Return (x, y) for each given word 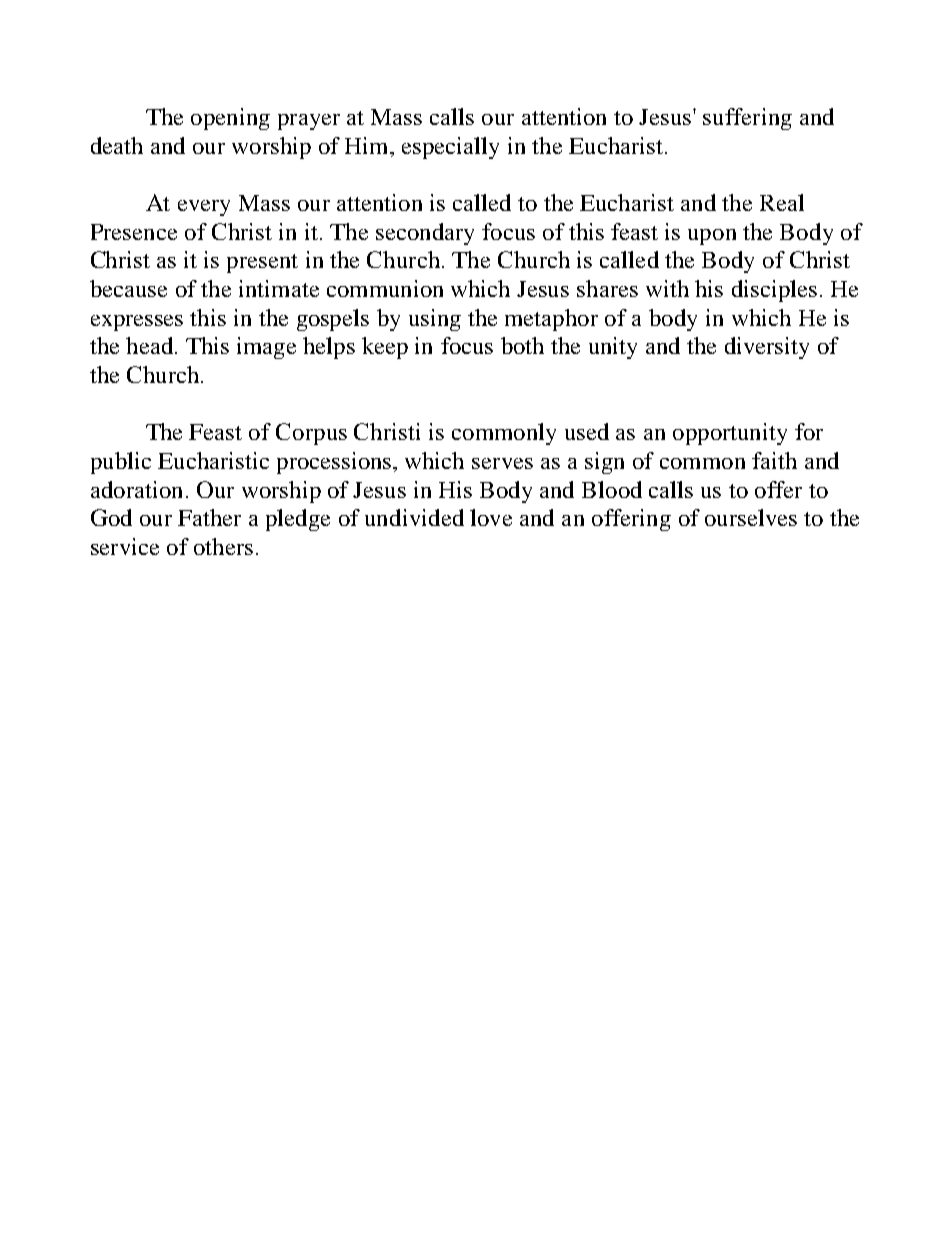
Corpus (311, 434)
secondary (425, 234)
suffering (747, 119)
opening (230, 119)
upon (712, 237)
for (809, 431)
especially (450, 148)
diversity (767, 348)
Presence (134, 232)
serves (502, 463)
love (491, 517)
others (223, 546)
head (149, 345)
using (435, 320)
